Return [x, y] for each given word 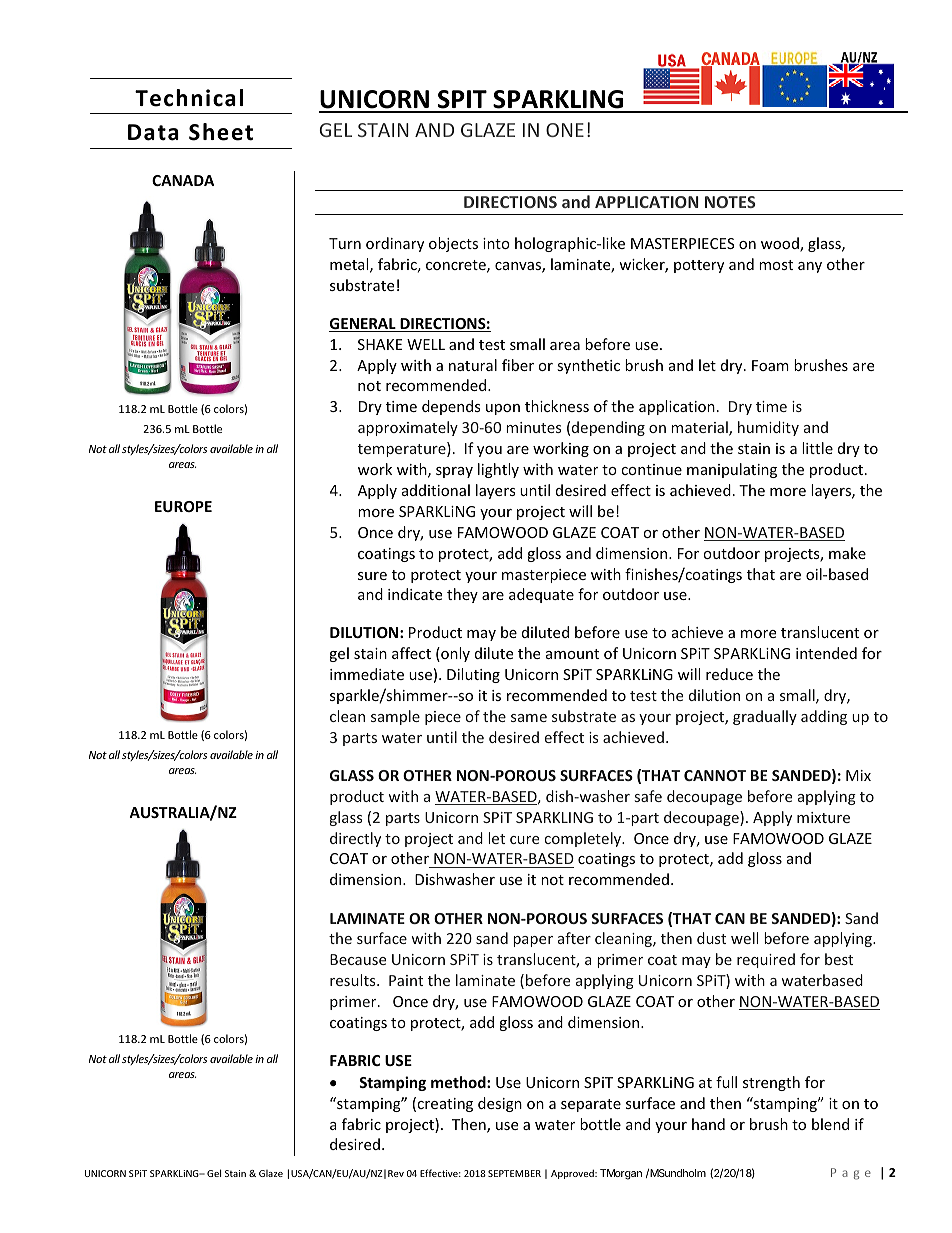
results [354, 980]
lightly [498, 470]
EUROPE [183, 506]
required [766, 960]
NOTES [730, 202]
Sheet [221, 132]
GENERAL [363, 325]
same [529, 718]
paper [533, 941]
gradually [765, 717]
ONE [565, 130]
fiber [518, 365]
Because [358, 959]
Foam [770, 365]
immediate [367, 674]
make [847, 553]
